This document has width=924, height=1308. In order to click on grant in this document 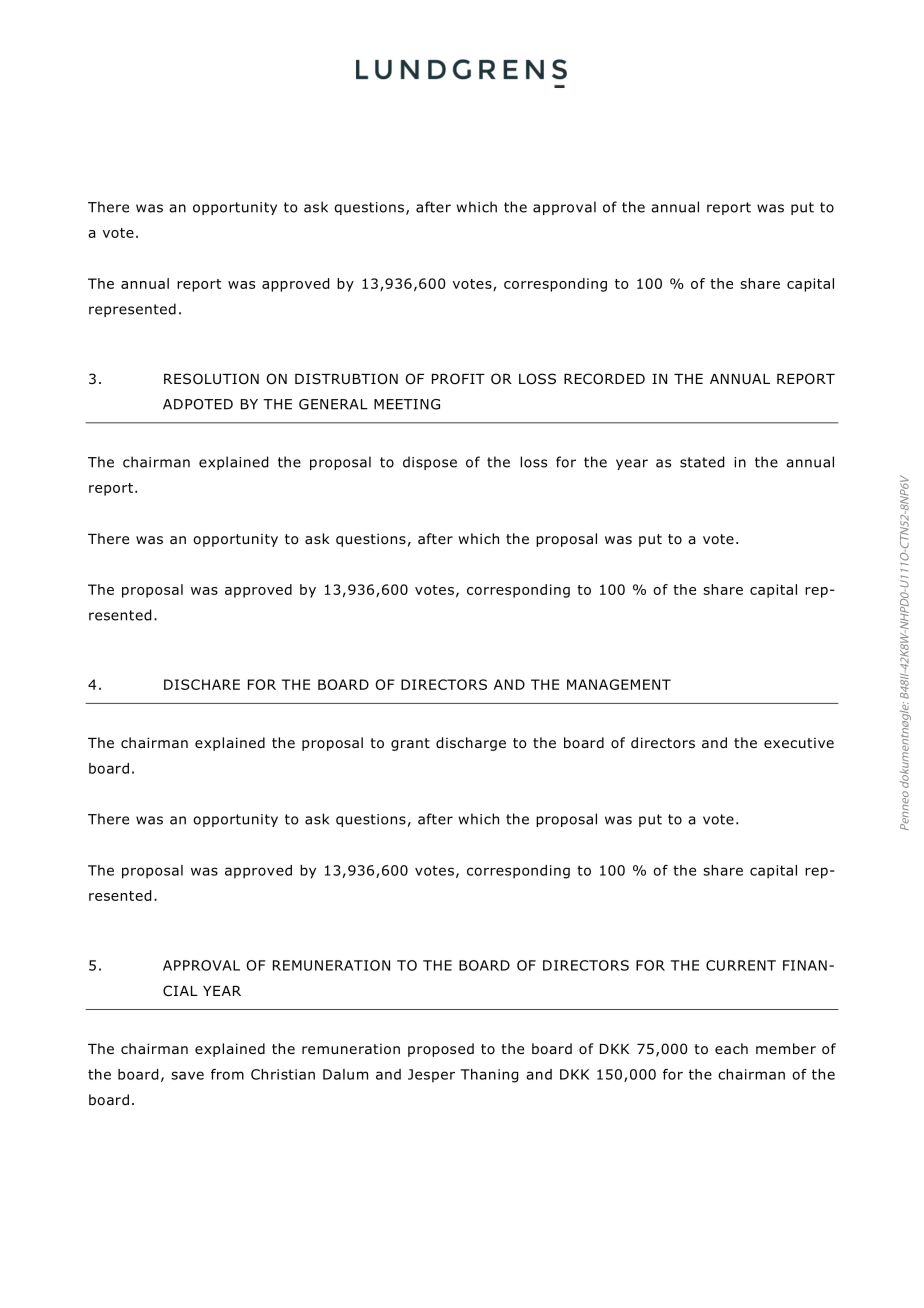, I will do `click(410, 744)`.
